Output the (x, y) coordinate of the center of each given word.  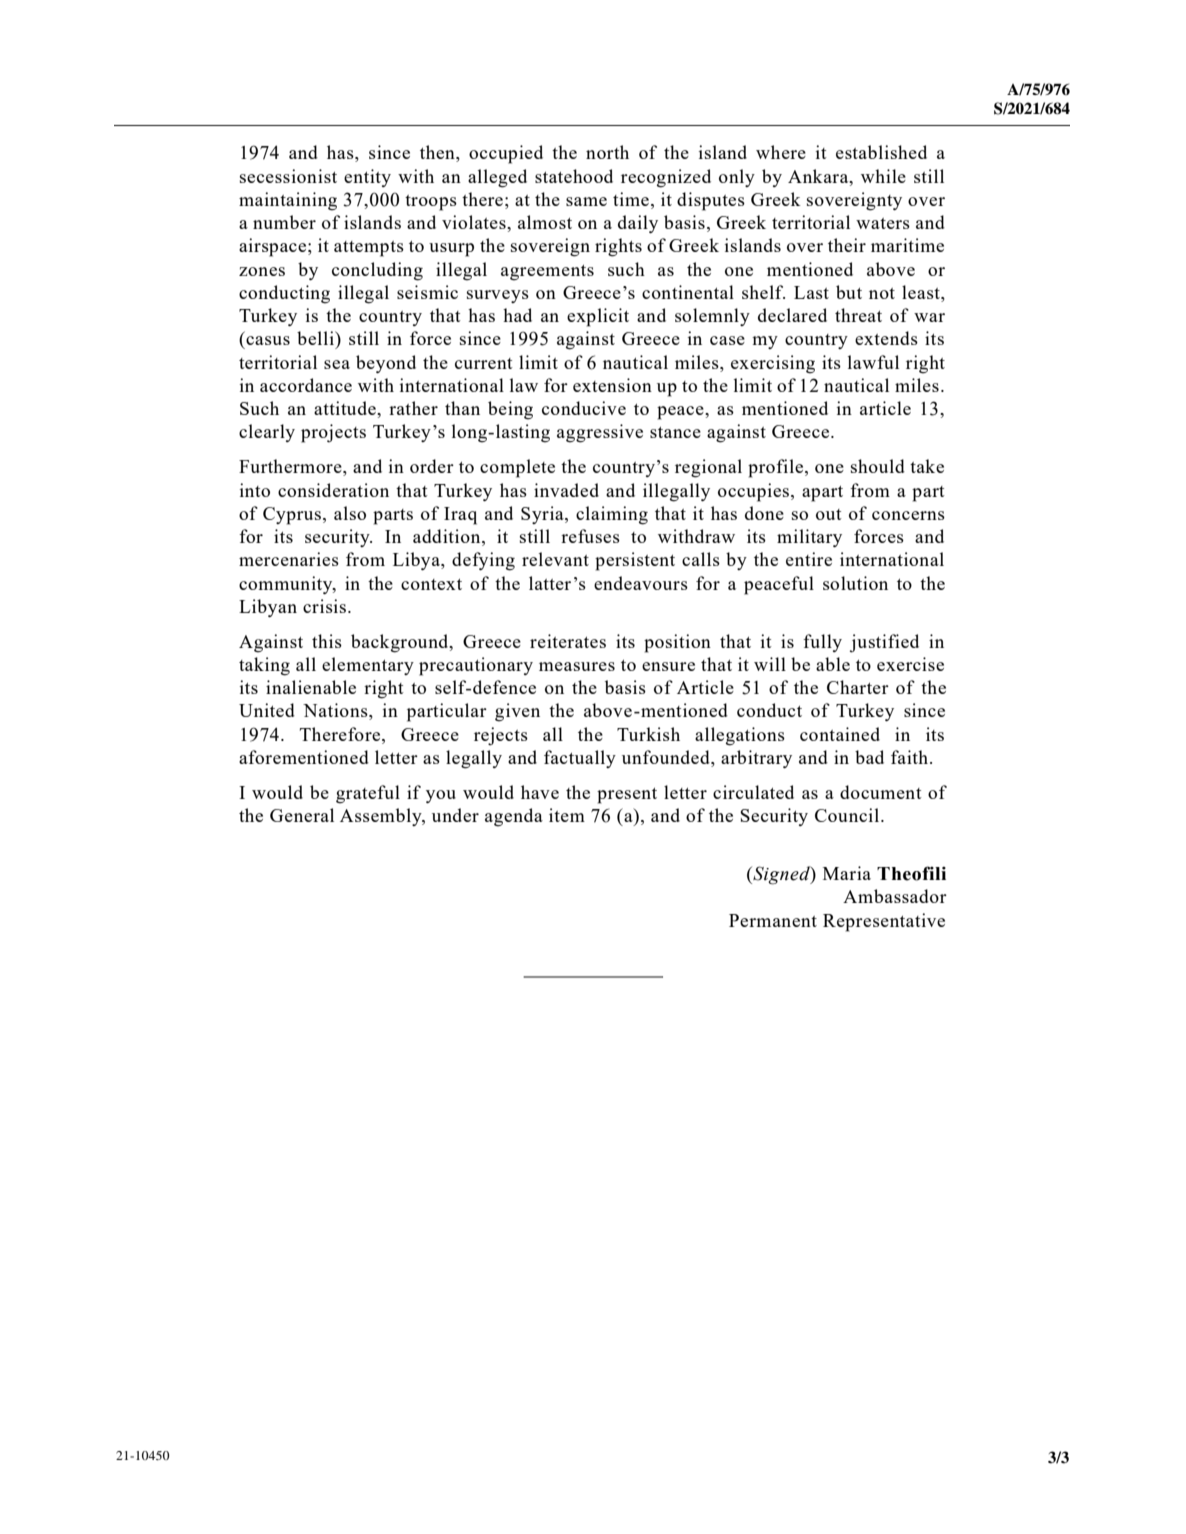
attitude (346, 408)
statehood (574, 176)
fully (822, 643)
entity (367, 178)
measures (577, 666)
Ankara (819, 176)
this (327, 641)
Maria (847, 873)
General (302, 815)
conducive (584, 408)
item (567, 815)
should (878, 466)
